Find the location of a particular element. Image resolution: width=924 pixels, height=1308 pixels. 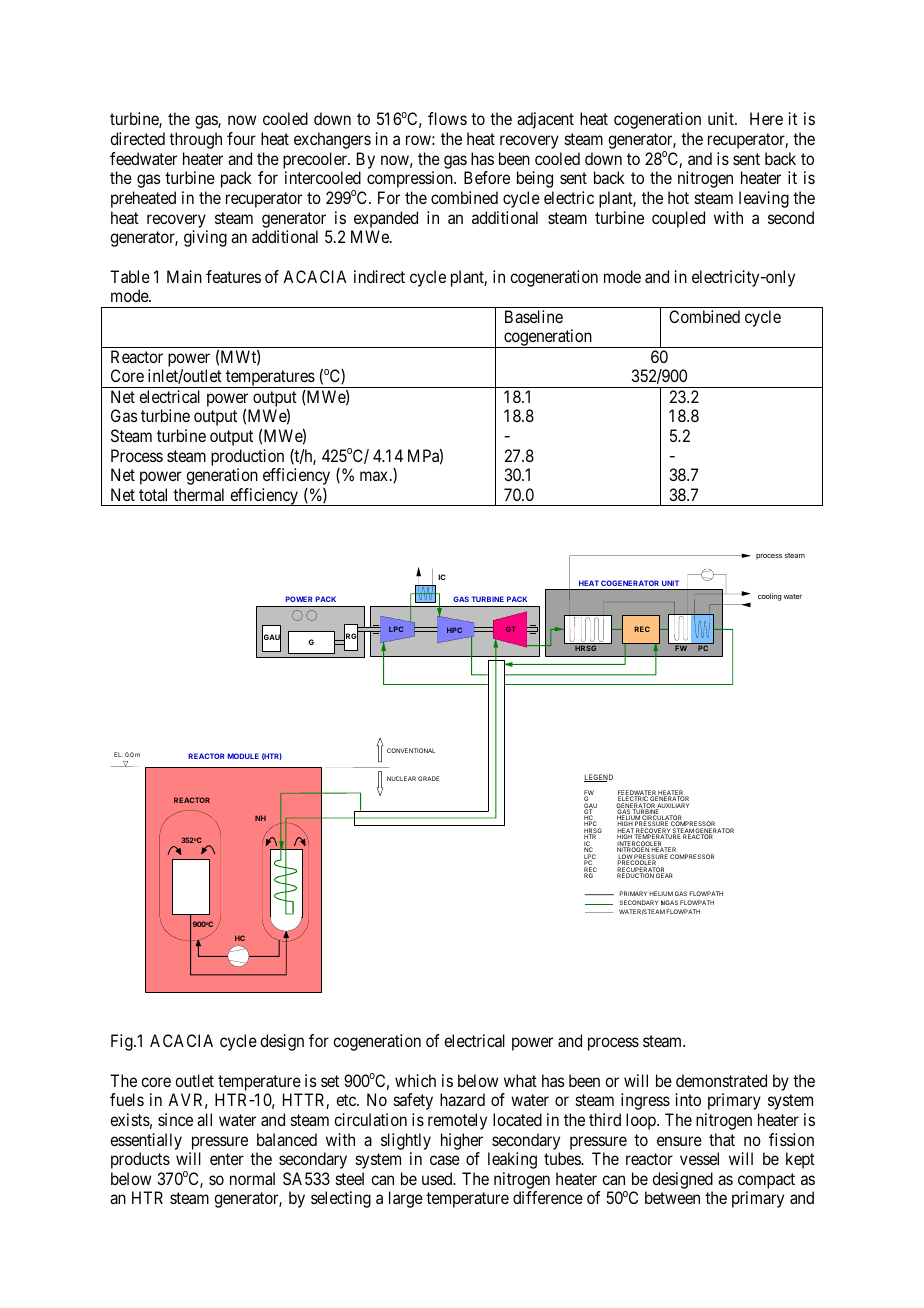

MODULE is located at coordinates (243, 756).
